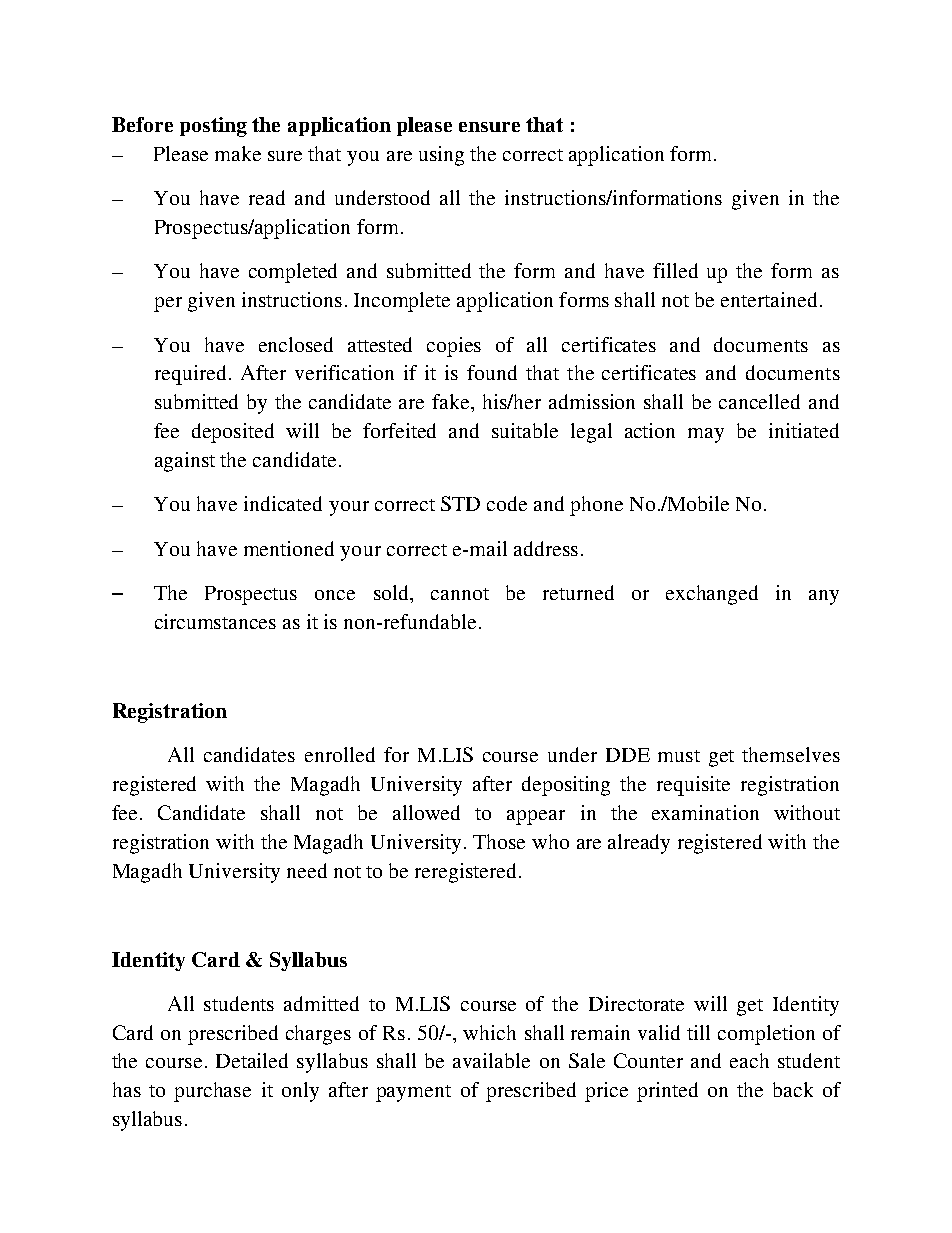 The width and height of the page is (952, 1233). Describe the element at coordinates (675, 270) in the page. I see `filled` at that location.
